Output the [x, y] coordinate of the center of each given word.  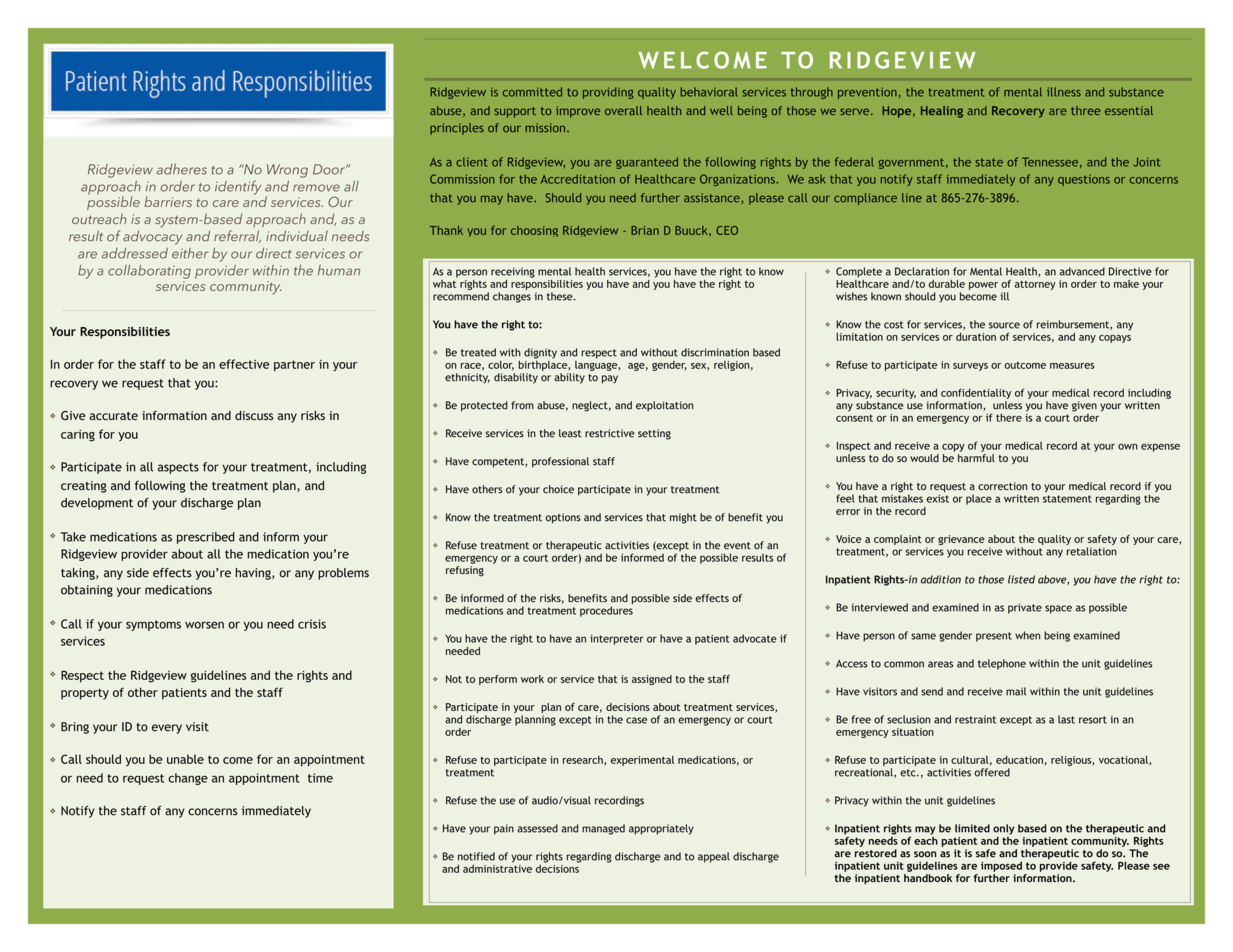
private [1025, 608]
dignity [540, 353]
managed [603, 829]
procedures [606, 611]
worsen [204, 625]
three [1085, 110]
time [320, 778]
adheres [182, 169]
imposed [1001, 866]
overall [623, 110]
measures [1072, 366]
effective [244, 364]
